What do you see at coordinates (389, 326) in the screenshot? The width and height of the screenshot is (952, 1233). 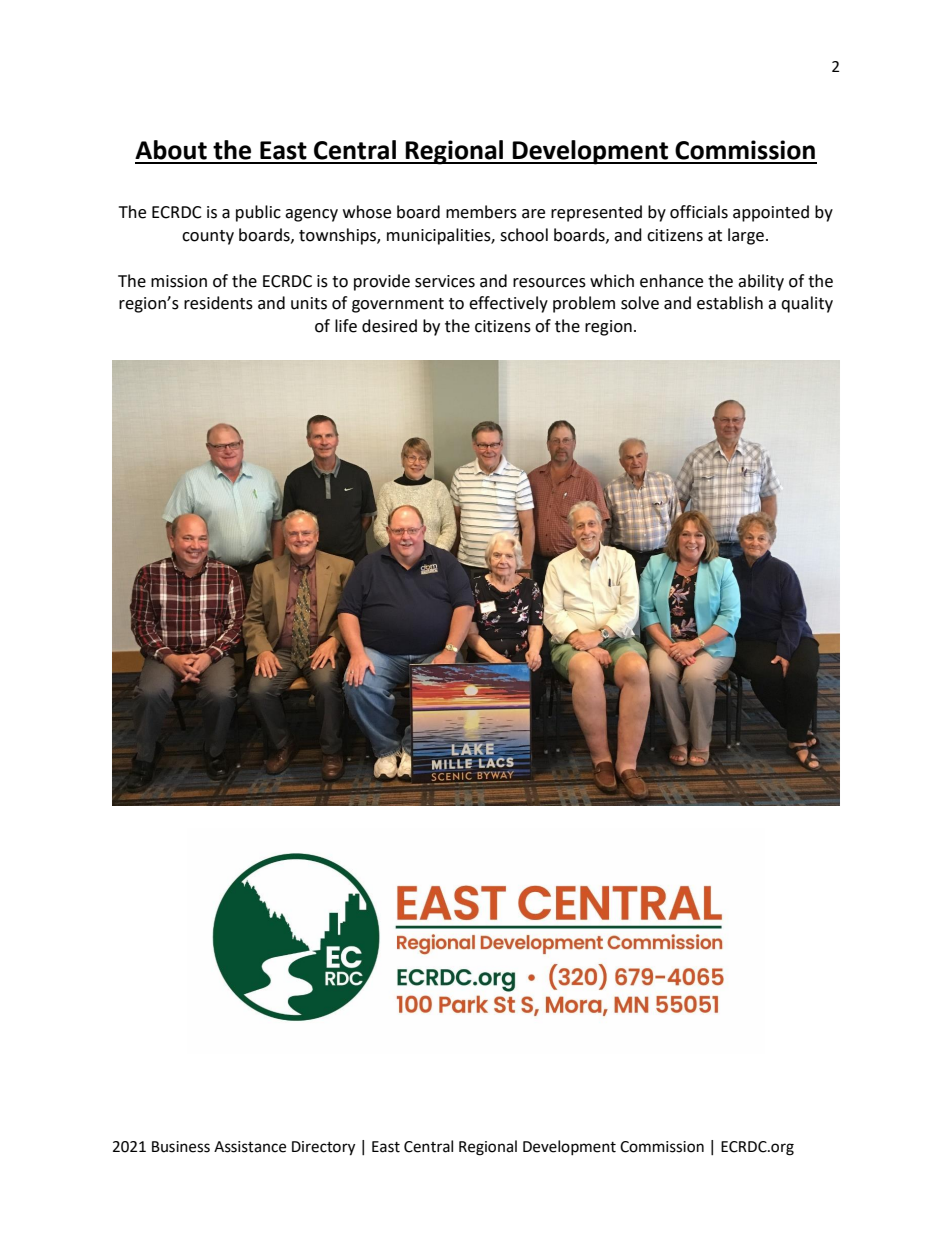 I see `desired` at bounding box center [389, 326].
